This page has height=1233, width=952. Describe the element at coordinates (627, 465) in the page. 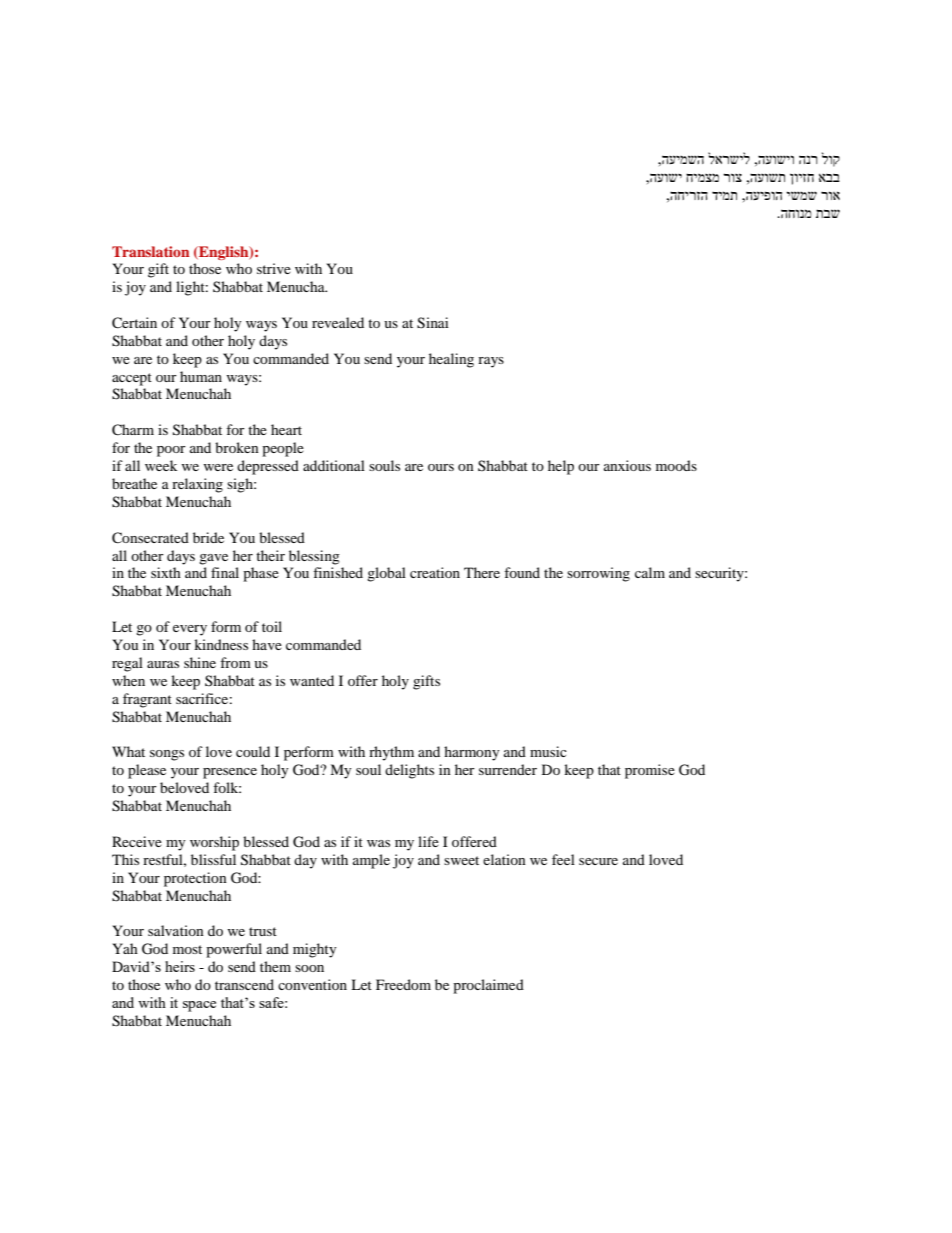

I see `anxious` at that location.
